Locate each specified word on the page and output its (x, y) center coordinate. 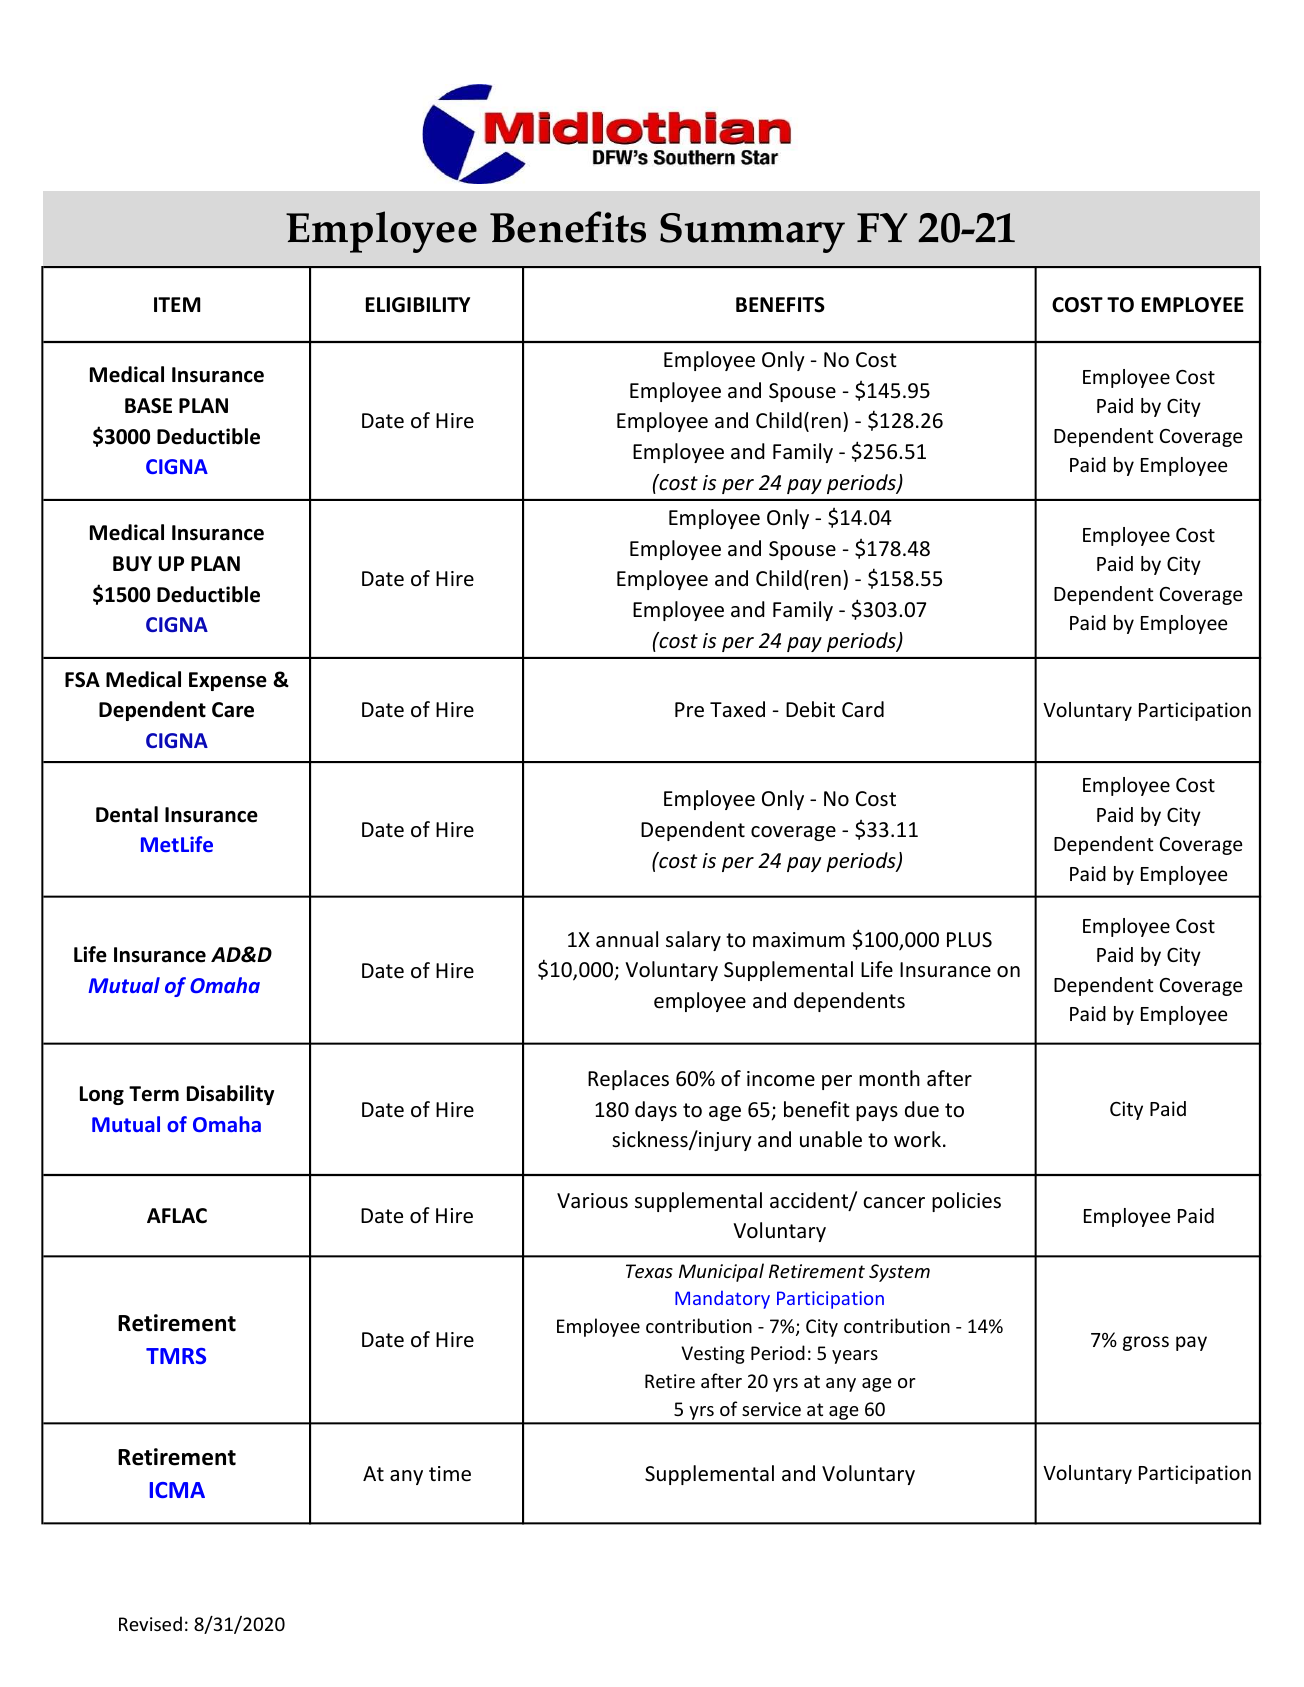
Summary (752, 233)
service (771, 1409)
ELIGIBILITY (418, 305)
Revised (150, 1623)
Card (863, 709)
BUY (132, 564)
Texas (649, 1271)
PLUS (969, 940)
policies (966, 1202)
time (450, 1474)
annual (627, 939)
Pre (689, 710)
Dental (127, 814)
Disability (230, 1095)
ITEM (177, 304)
